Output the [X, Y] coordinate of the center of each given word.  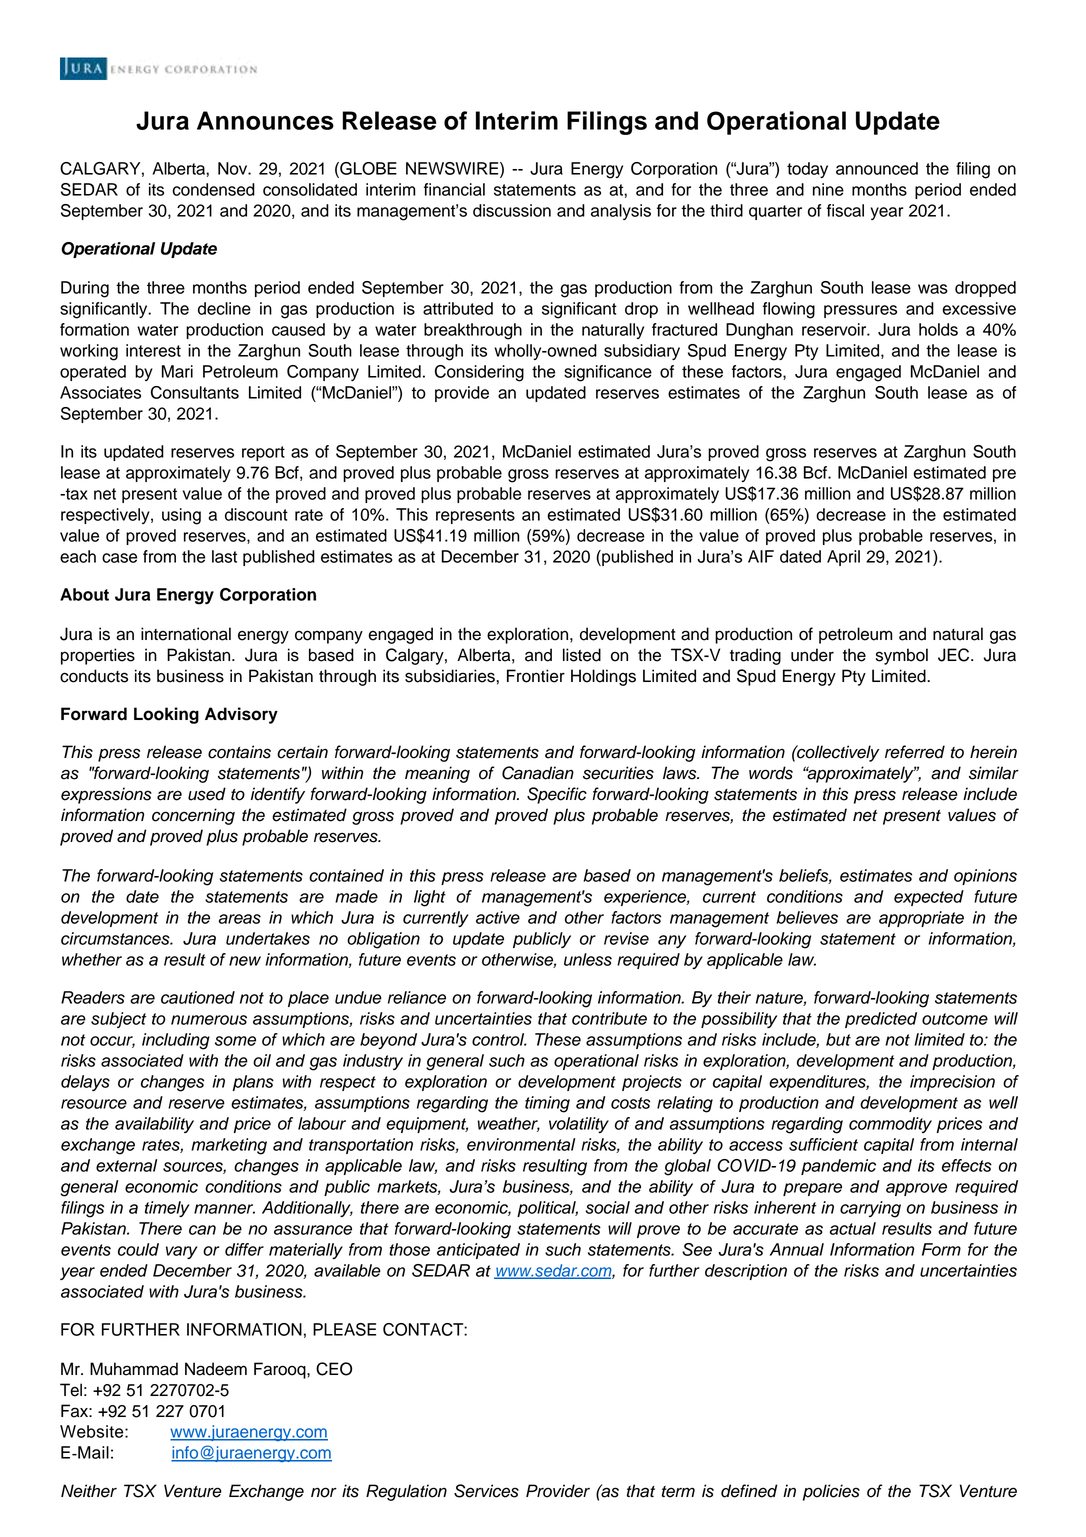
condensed [213, 189]
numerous [209, 1020]
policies [831, 1492]
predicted [881, 1020]
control [499, 1039]
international [186, 634]
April [843, 558]
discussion [512, 210]
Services [486, 1491]
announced [877, 168]
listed [582, 655]
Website [93, 1431]
